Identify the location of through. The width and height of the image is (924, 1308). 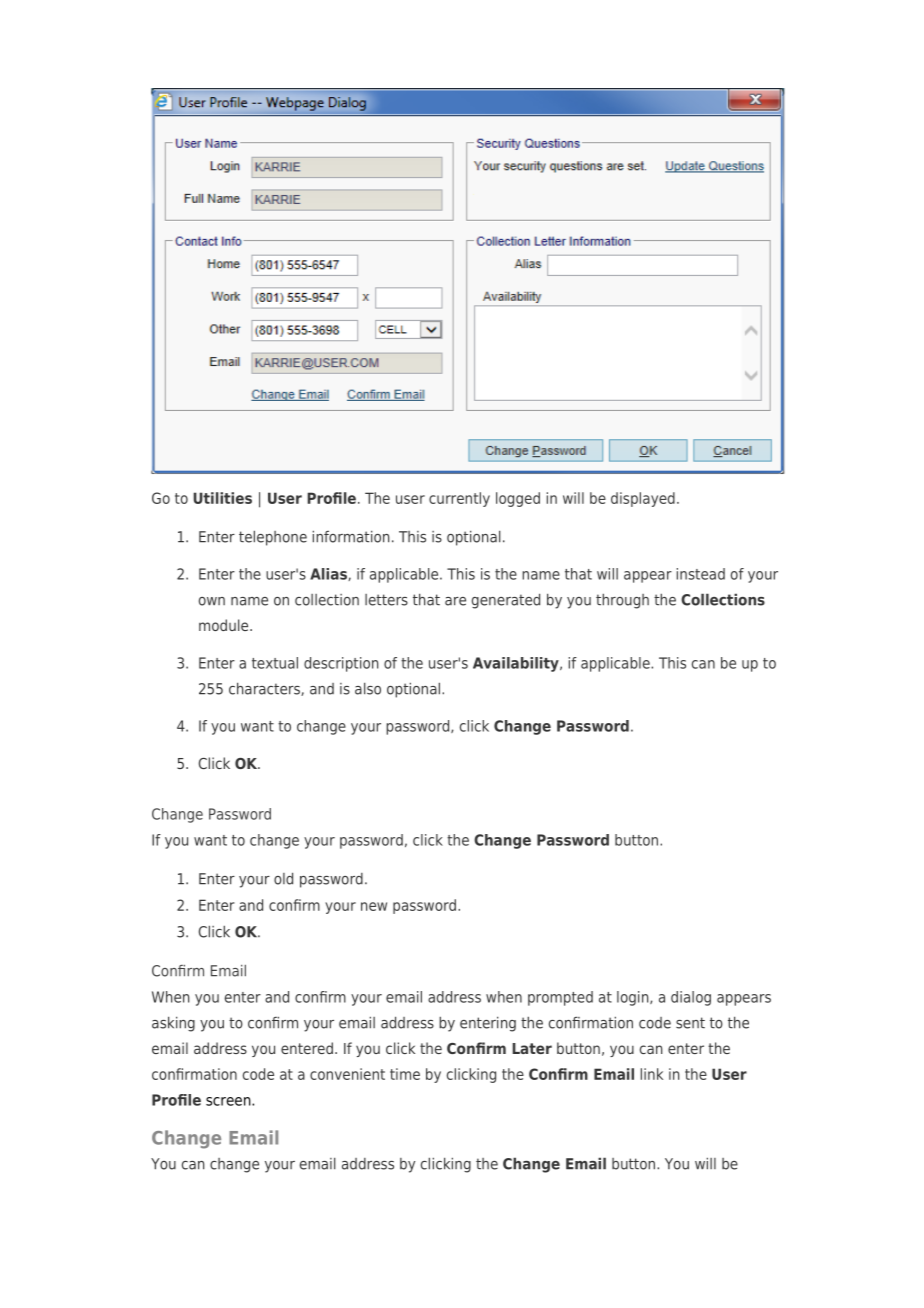
(622, 601).
